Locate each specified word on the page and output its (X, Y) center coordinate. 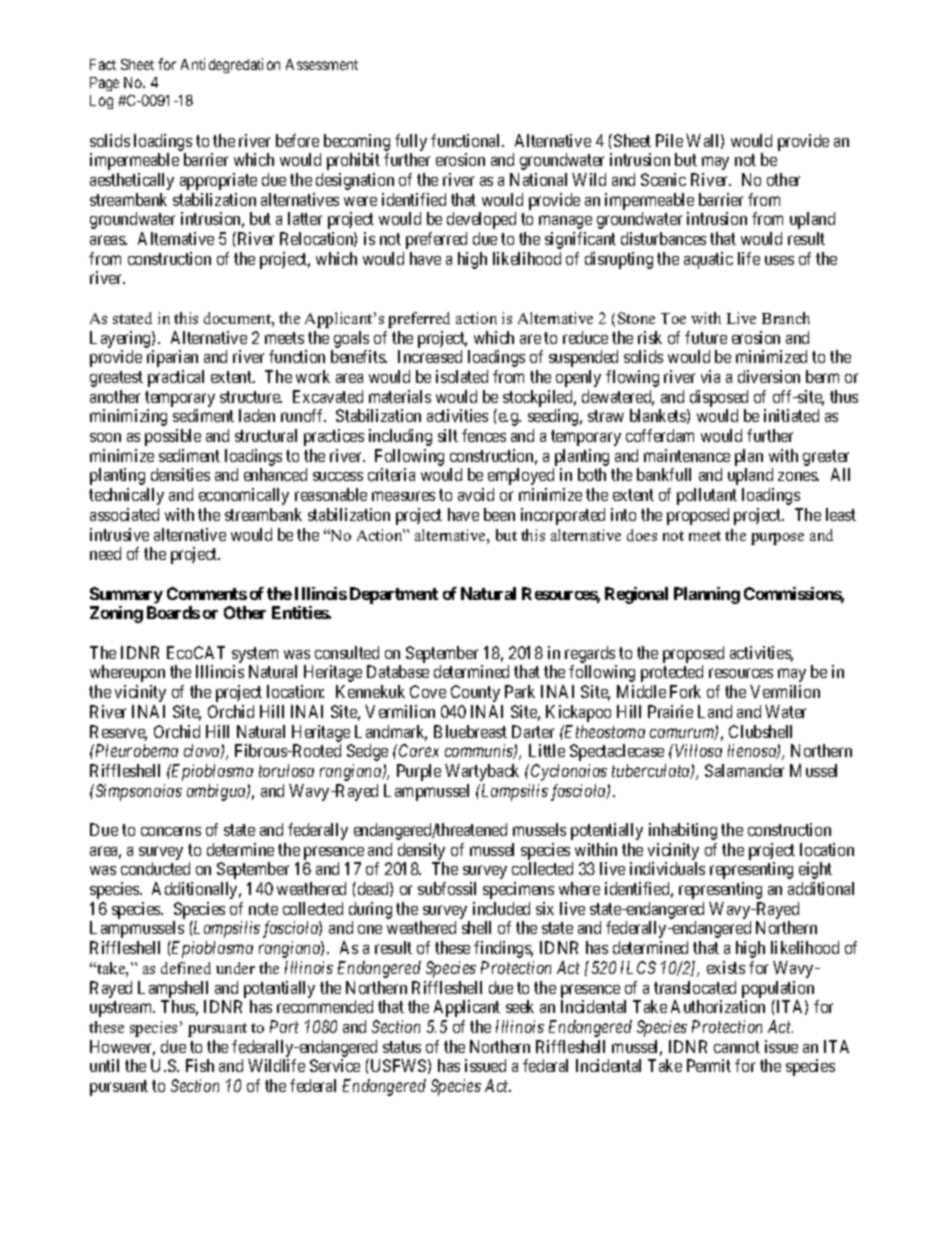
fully (411, 142)
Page (104, 84)
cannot (737, 1047)
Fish (200, 1065)
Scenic (663, 179)
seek (520, 1006)
